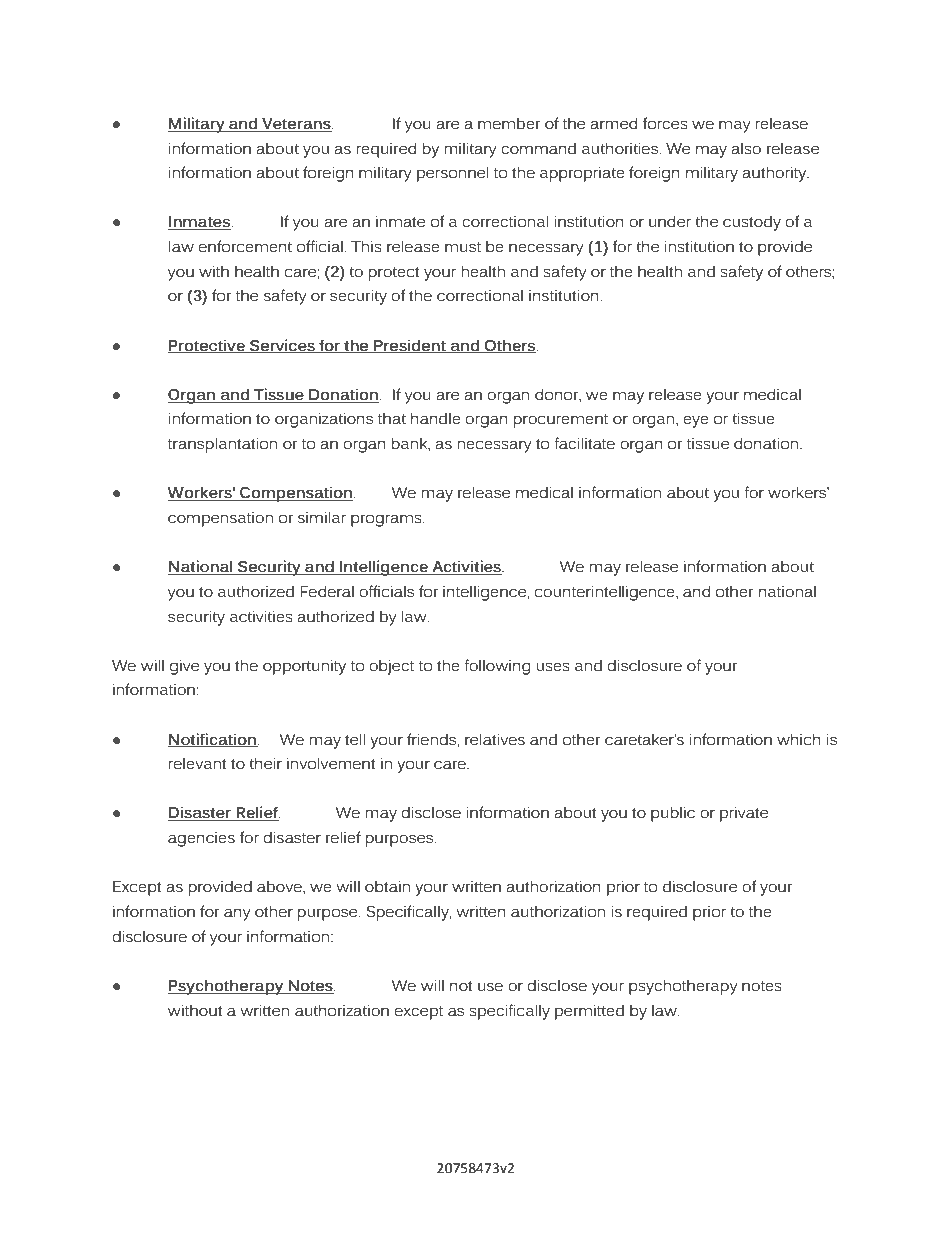 This screenshot has height=1233, width=952. I want to click on permitted, so click(589, 1012).
